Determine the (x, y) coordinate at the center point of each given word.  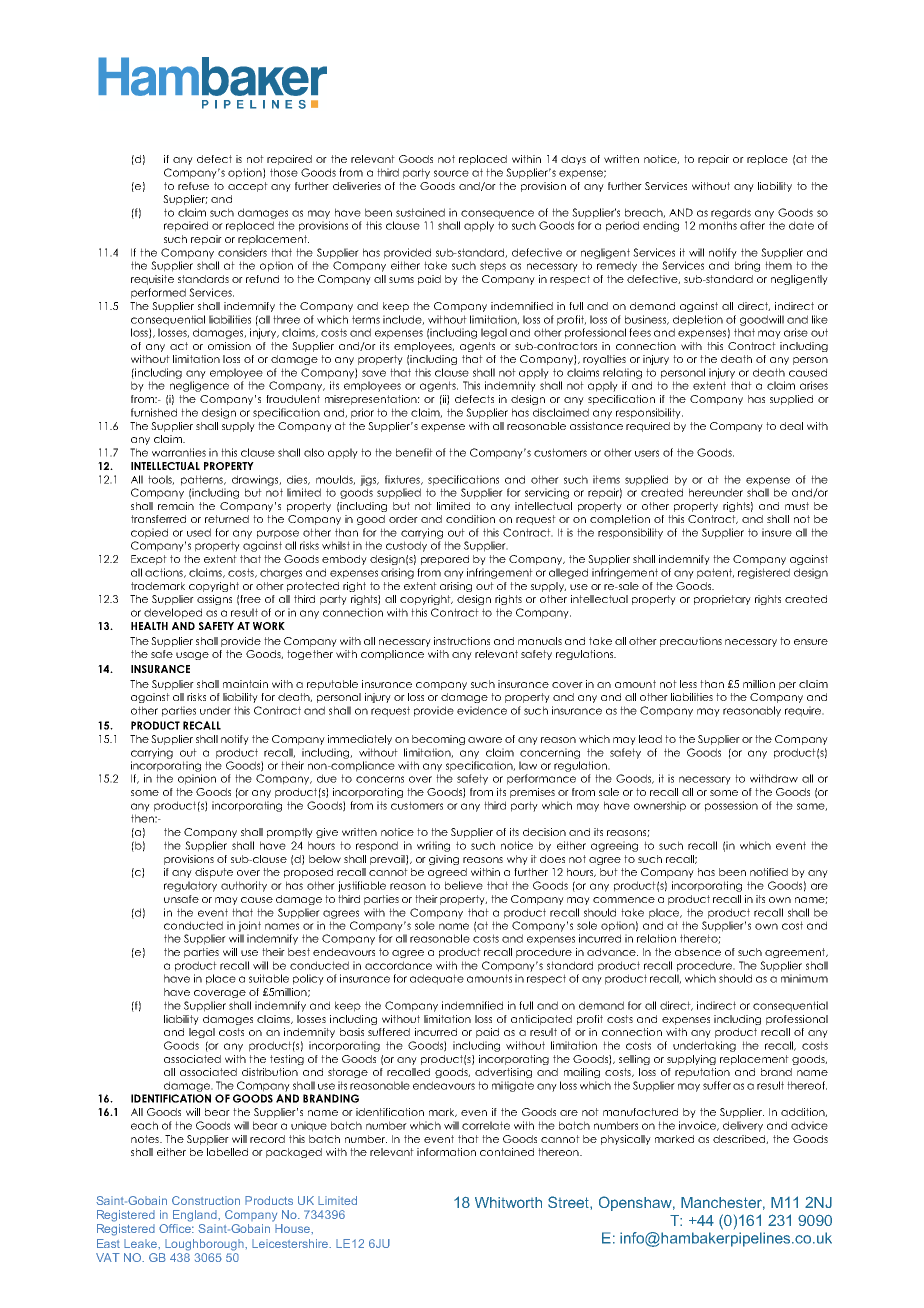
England (196, 1216)
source (451, 173)
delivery (743, 1126)
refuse (193, 186)
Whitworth (508, 1202)
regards (731, 213)
